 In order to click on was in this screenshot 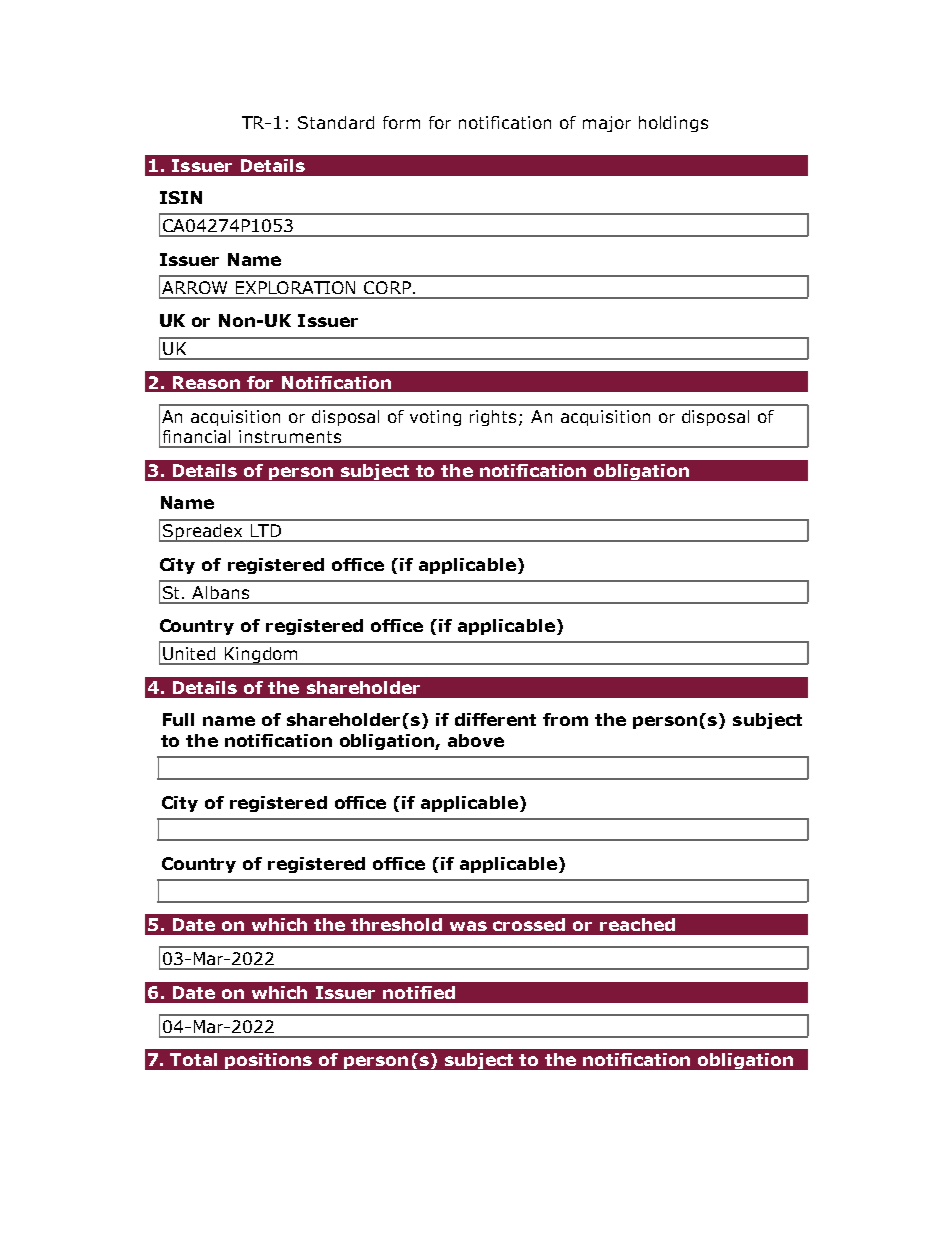, I will do `click(468, 926)`.
